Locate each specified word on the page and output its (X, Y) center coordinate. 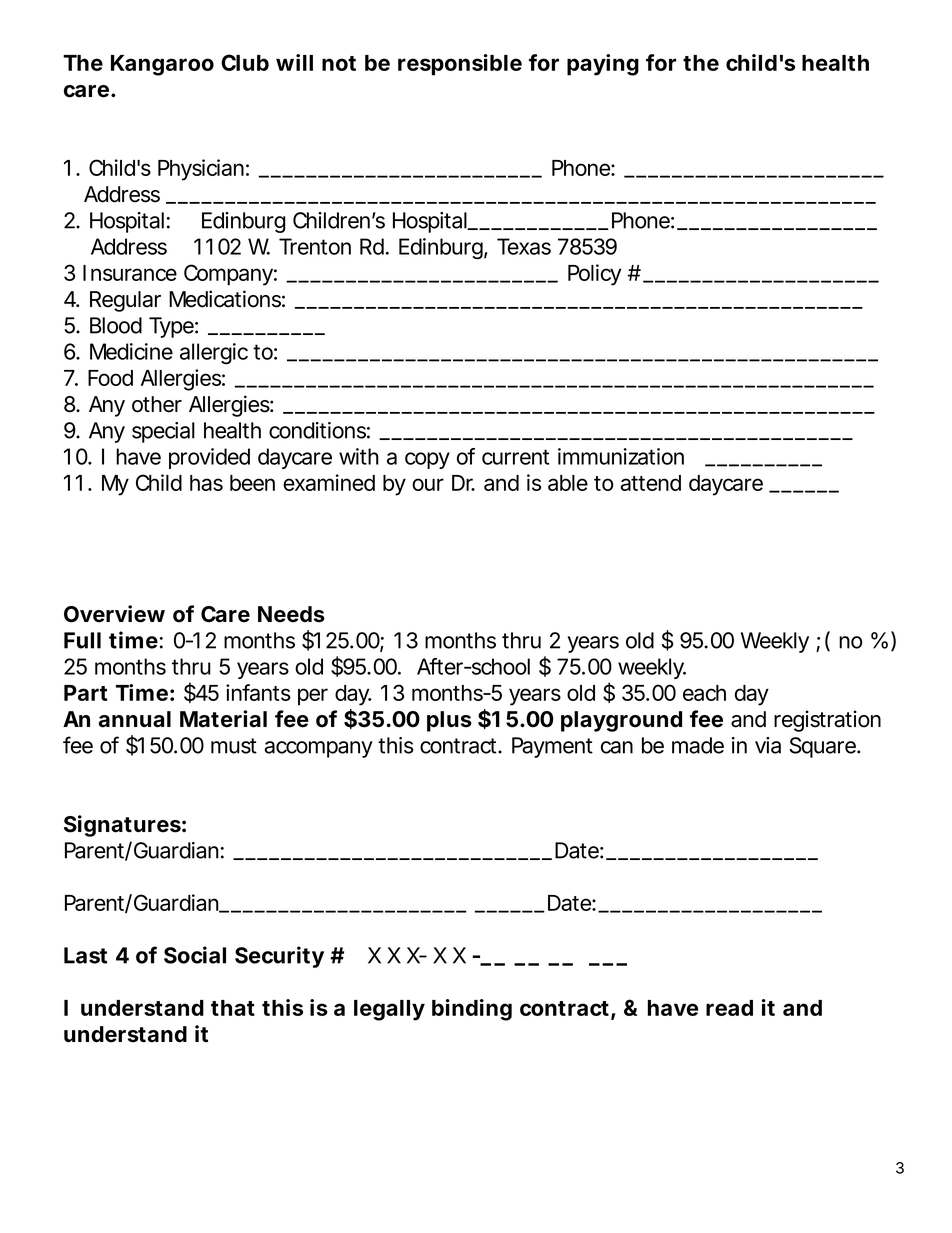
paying (603, 65)
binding (472, 1010)
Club (245, 62)
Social (195, 955)
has (206, 483)
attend (651, 483)
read (729, 1008)
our (428, 484)
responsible (460, 65)
